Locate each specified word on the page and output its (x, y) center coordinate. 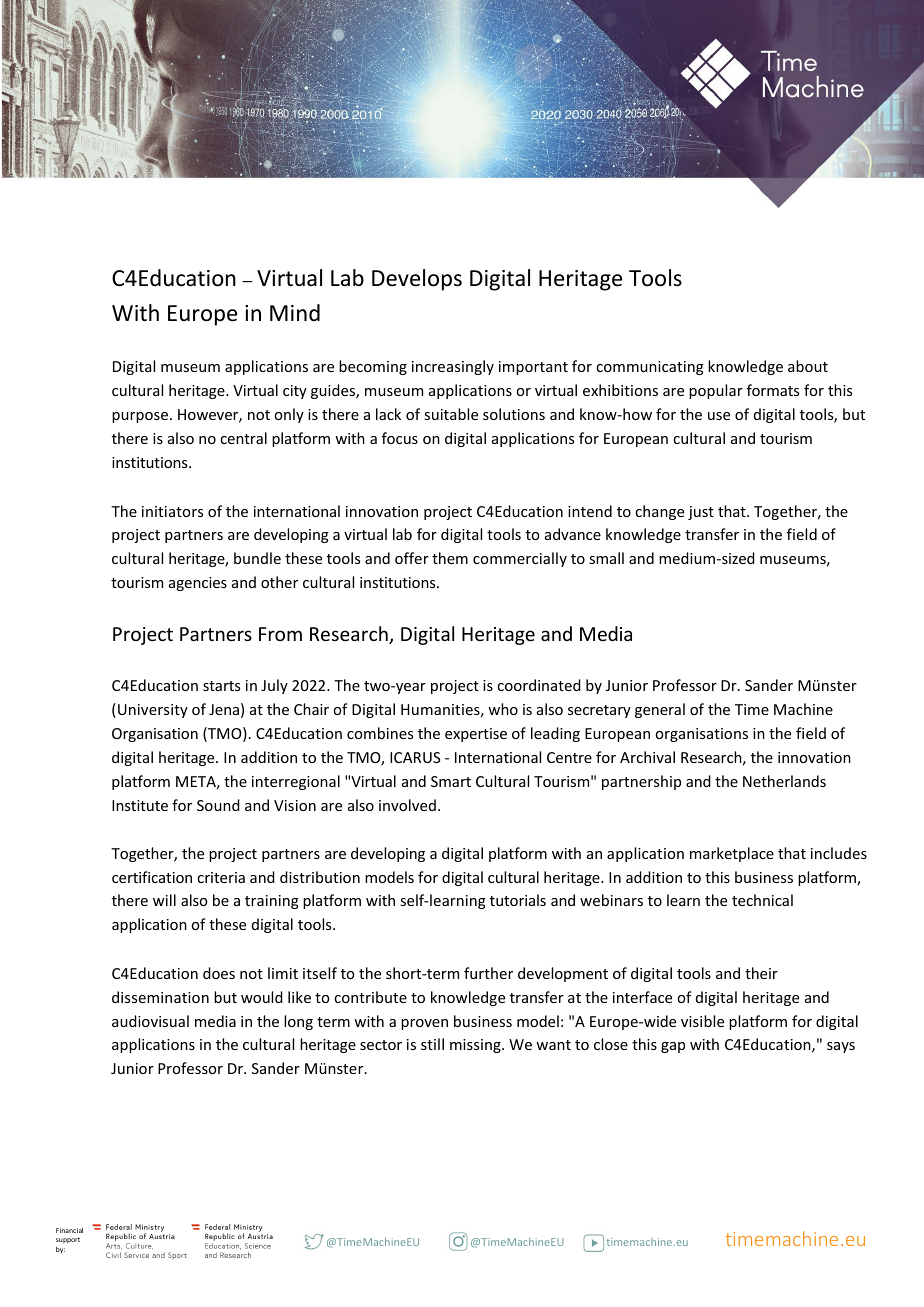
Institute (140, 805)
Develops (417, 280)
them (450, 558)
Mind (295, 313)
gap (673, 1047)
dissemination (160, 997)
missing (476, 1046)
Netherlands (784, 781)
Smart (451, 781)
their (761, 973)
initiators (172, 511)
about (808, 366)
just (701, 513)
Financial (69, 1230)
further (488, 973)
